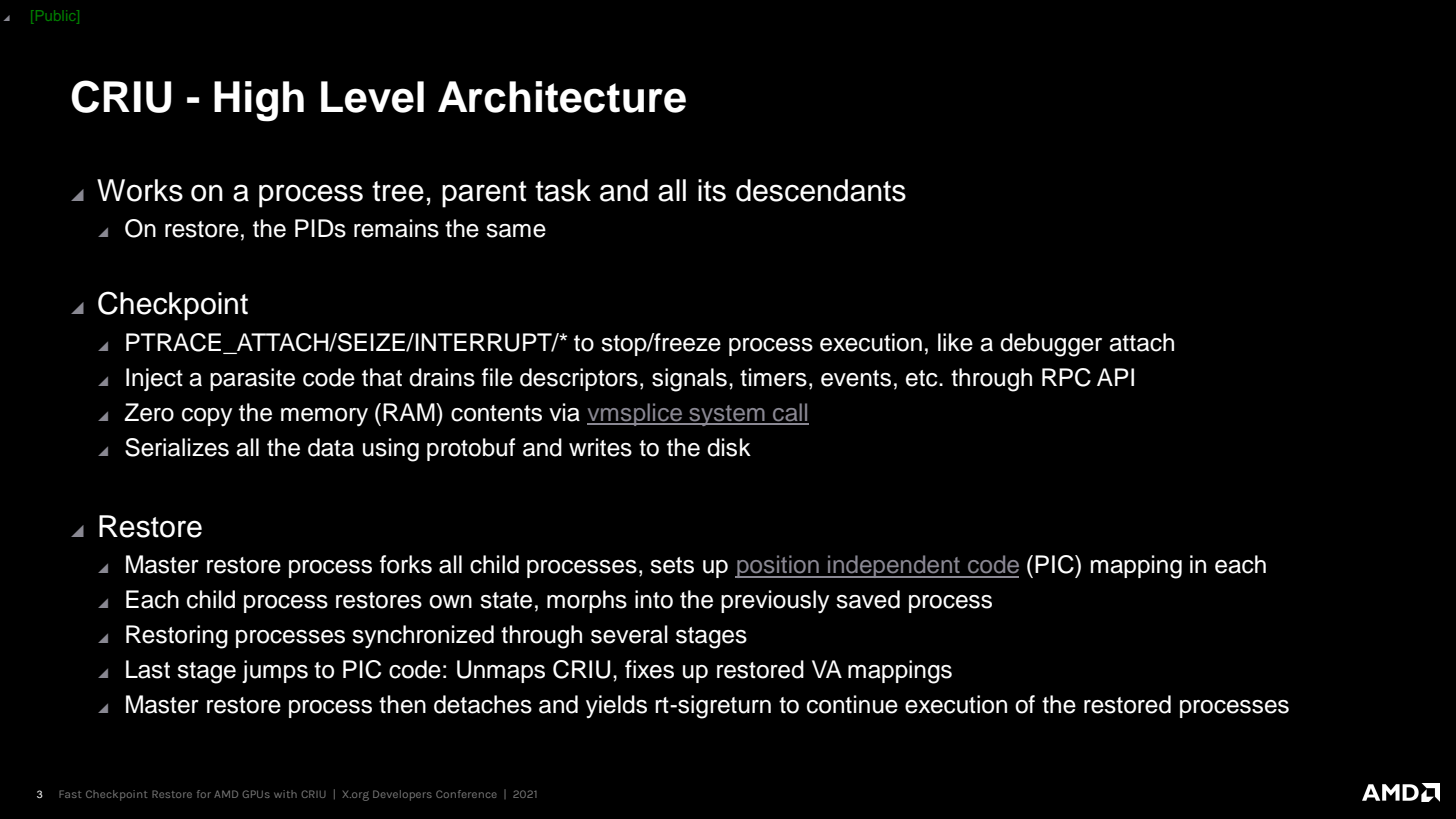  I want to click on Architecture, so click(562, 97).
